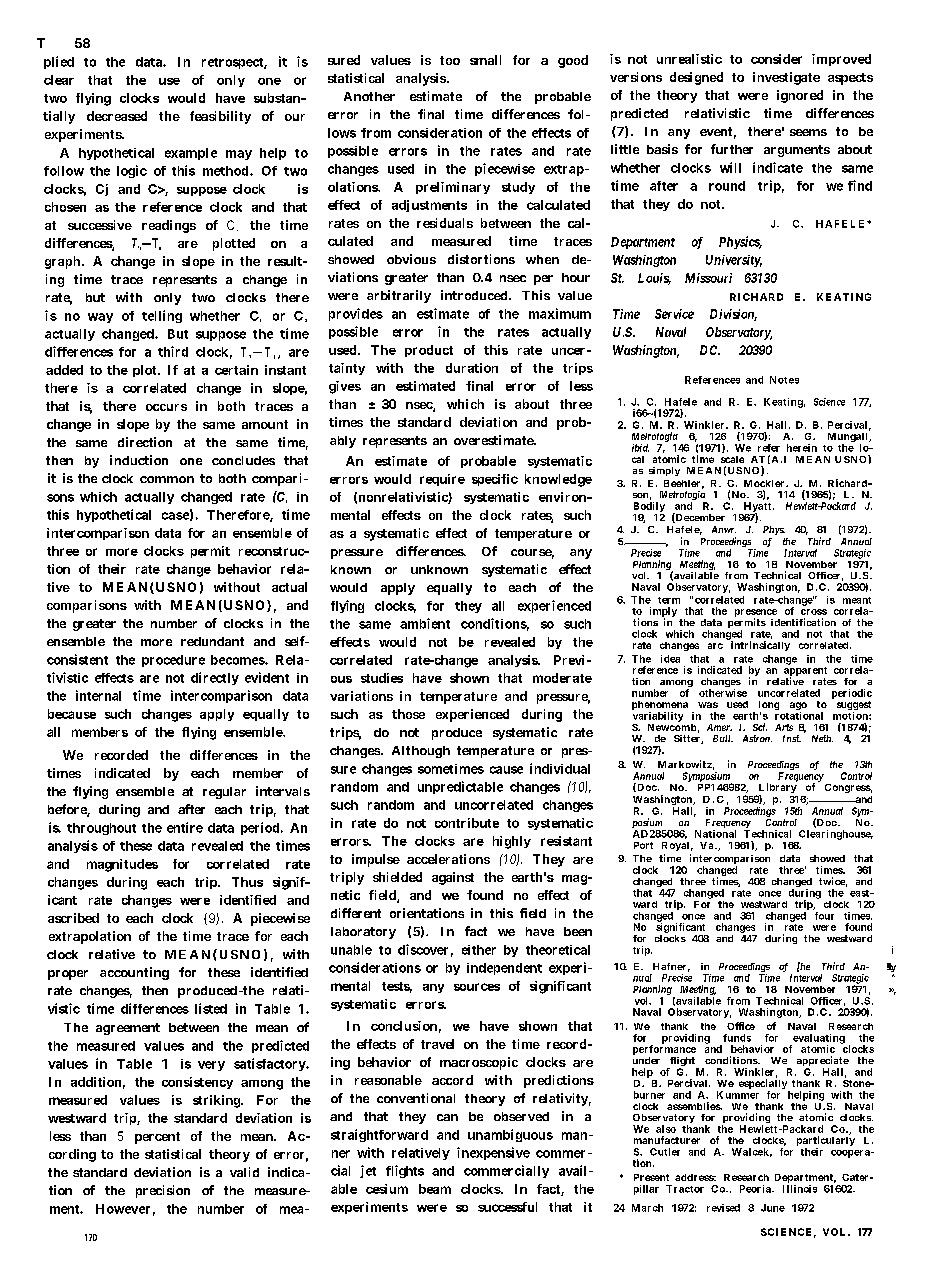  What do you see at coordinates (173, 661) in the page?
I see `procedure` at bounding box center [173, 661].
